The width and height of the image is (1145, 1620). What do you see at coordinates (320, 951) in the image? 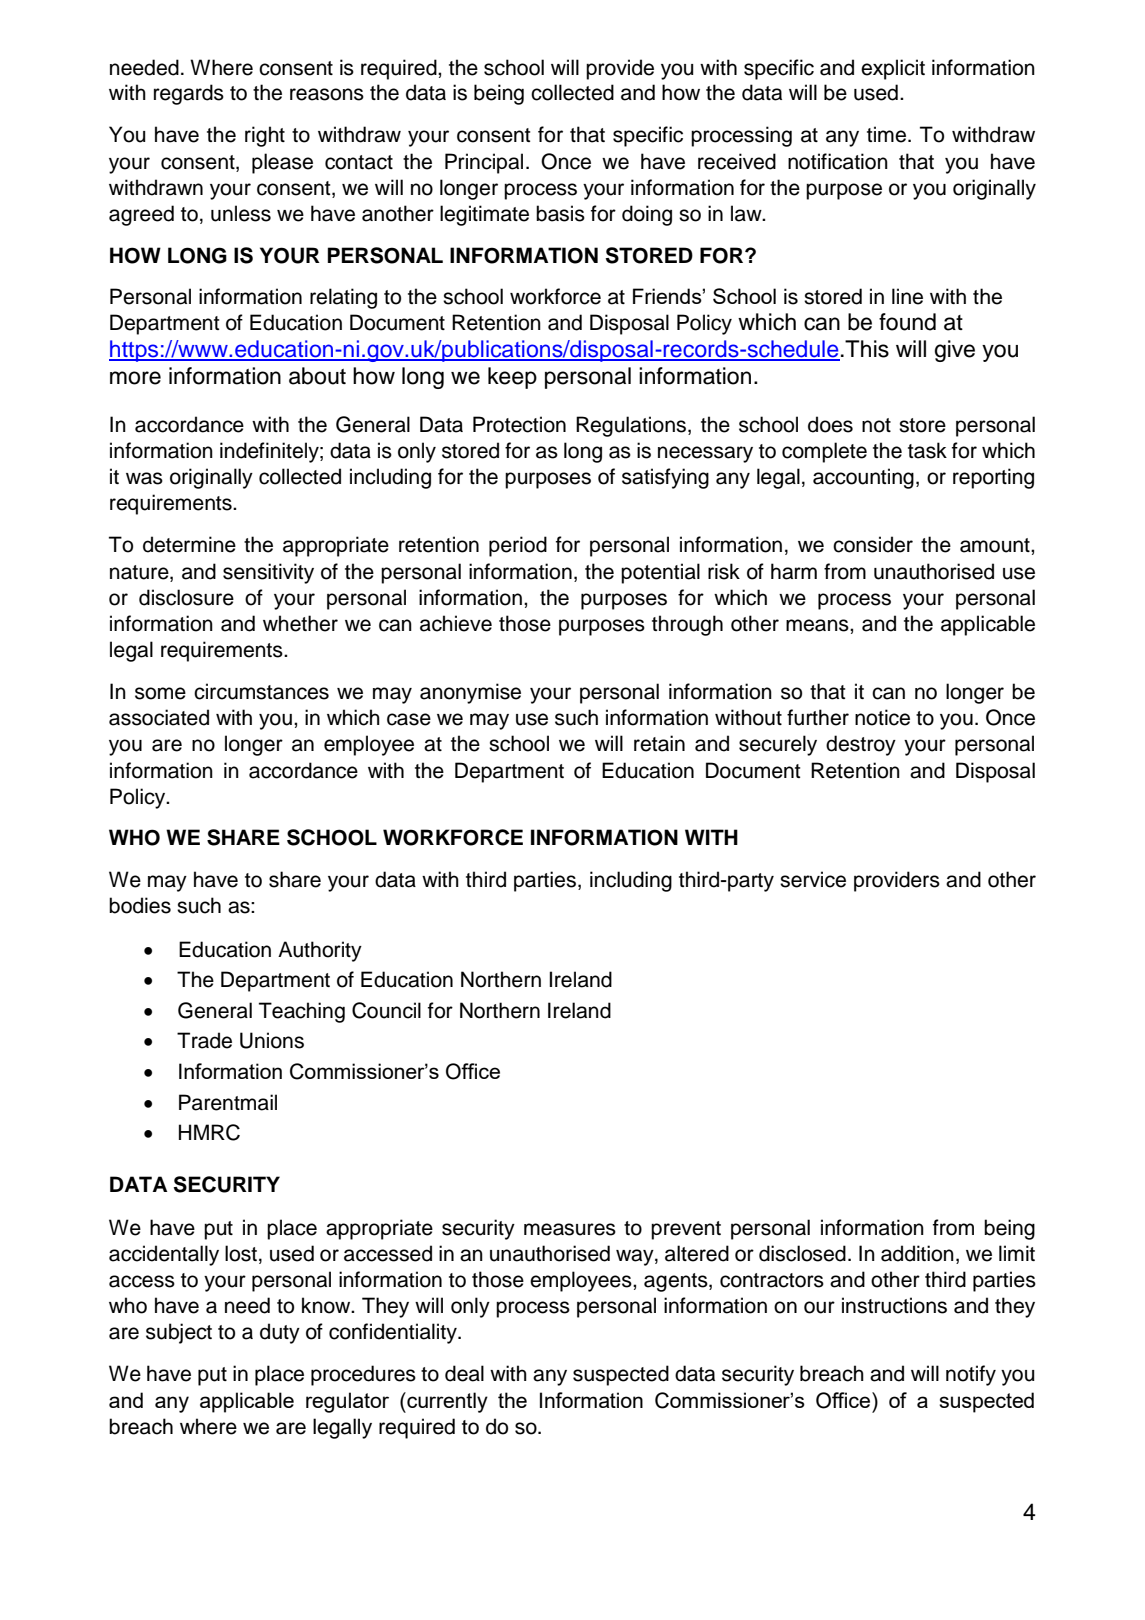
I see `Authority` at bounding box center [320, 951].
